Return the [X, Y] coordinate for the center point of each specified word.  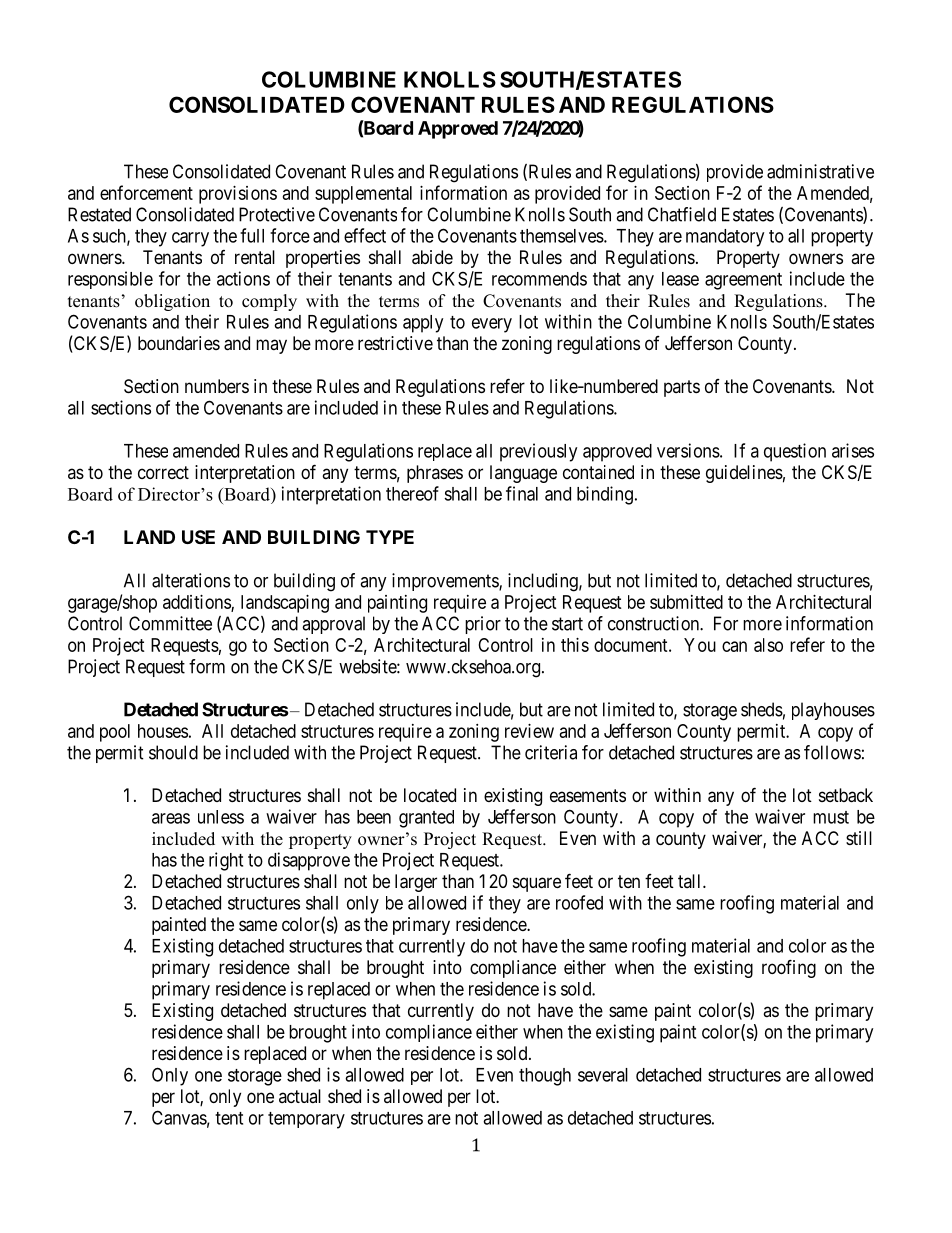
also [768, 645]
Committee [170, 623]
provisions [238, 195]
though [545, 1077]
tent [229, 1118]
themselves [562, 236]
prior [483, 625]
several [603, 1075]
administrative [820, 171]
